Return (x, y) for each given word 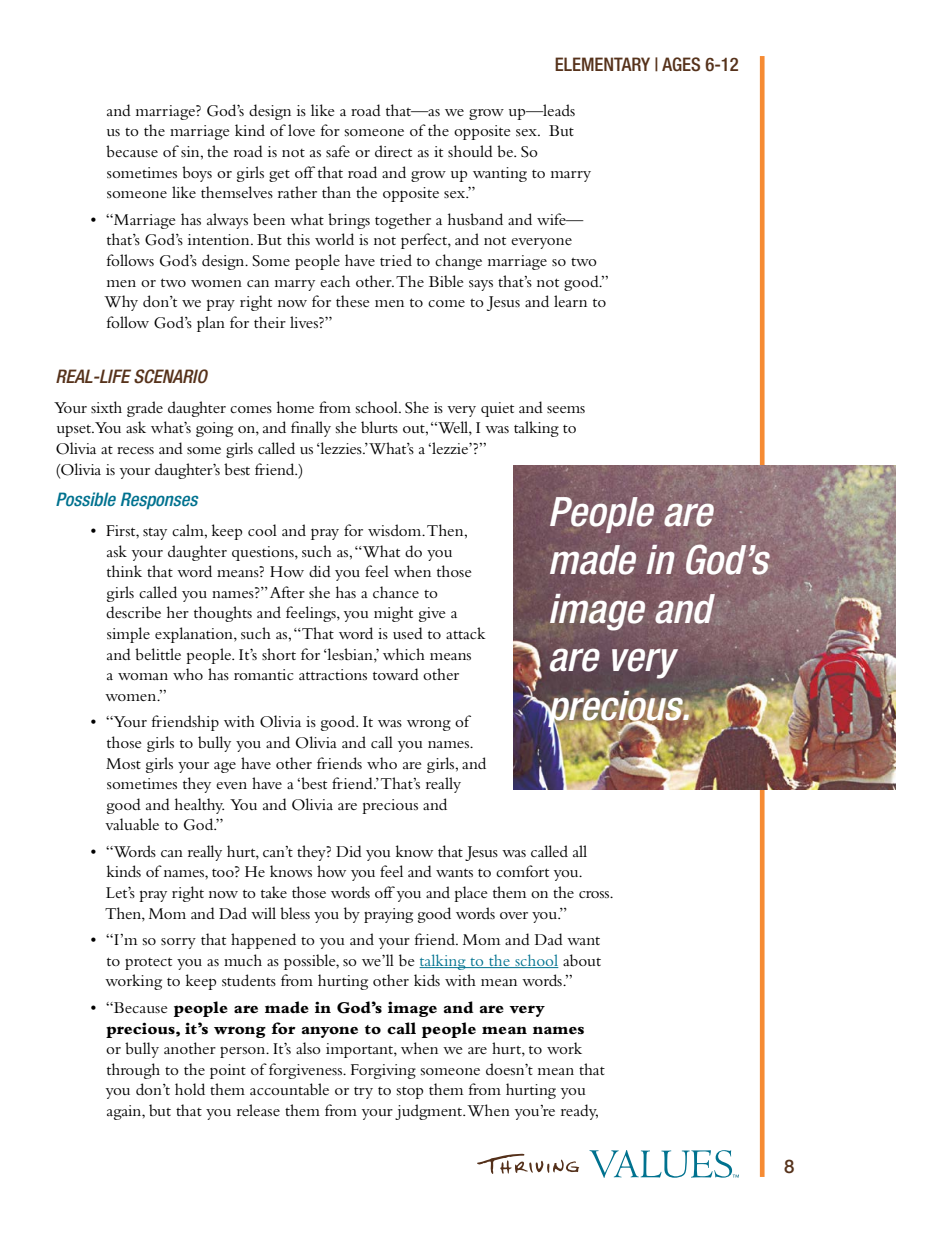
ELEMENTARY (602, 64)
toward (396, 674)
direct (393, 151)
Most (123, 763)
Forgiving (383, 1071)
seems (566, 409)
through (133, 1071)
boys (197, 174)
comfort (522, 871)
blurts (379, 427)
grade (145, 409)
